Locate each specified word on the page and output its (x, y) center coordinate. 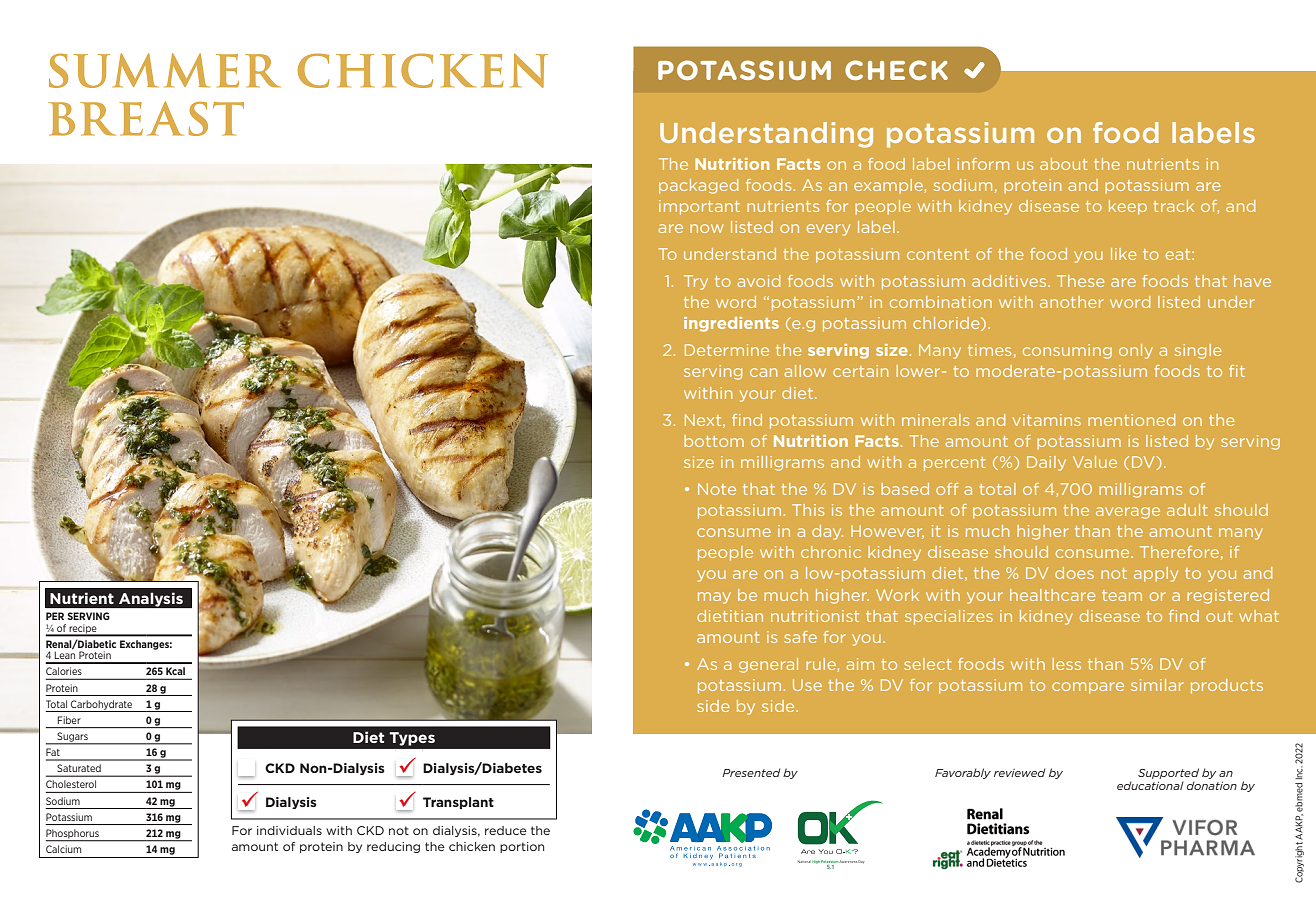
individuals (289, 830)
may (714, 598)
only (1136, 351)
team (1122, 595)
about (1064, 164)
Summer (165, 70)
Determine (727, 350)
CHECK (896, 70)
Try (696, 282)
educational (1150, 785)
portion (522, 847)
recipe (83, 630)
